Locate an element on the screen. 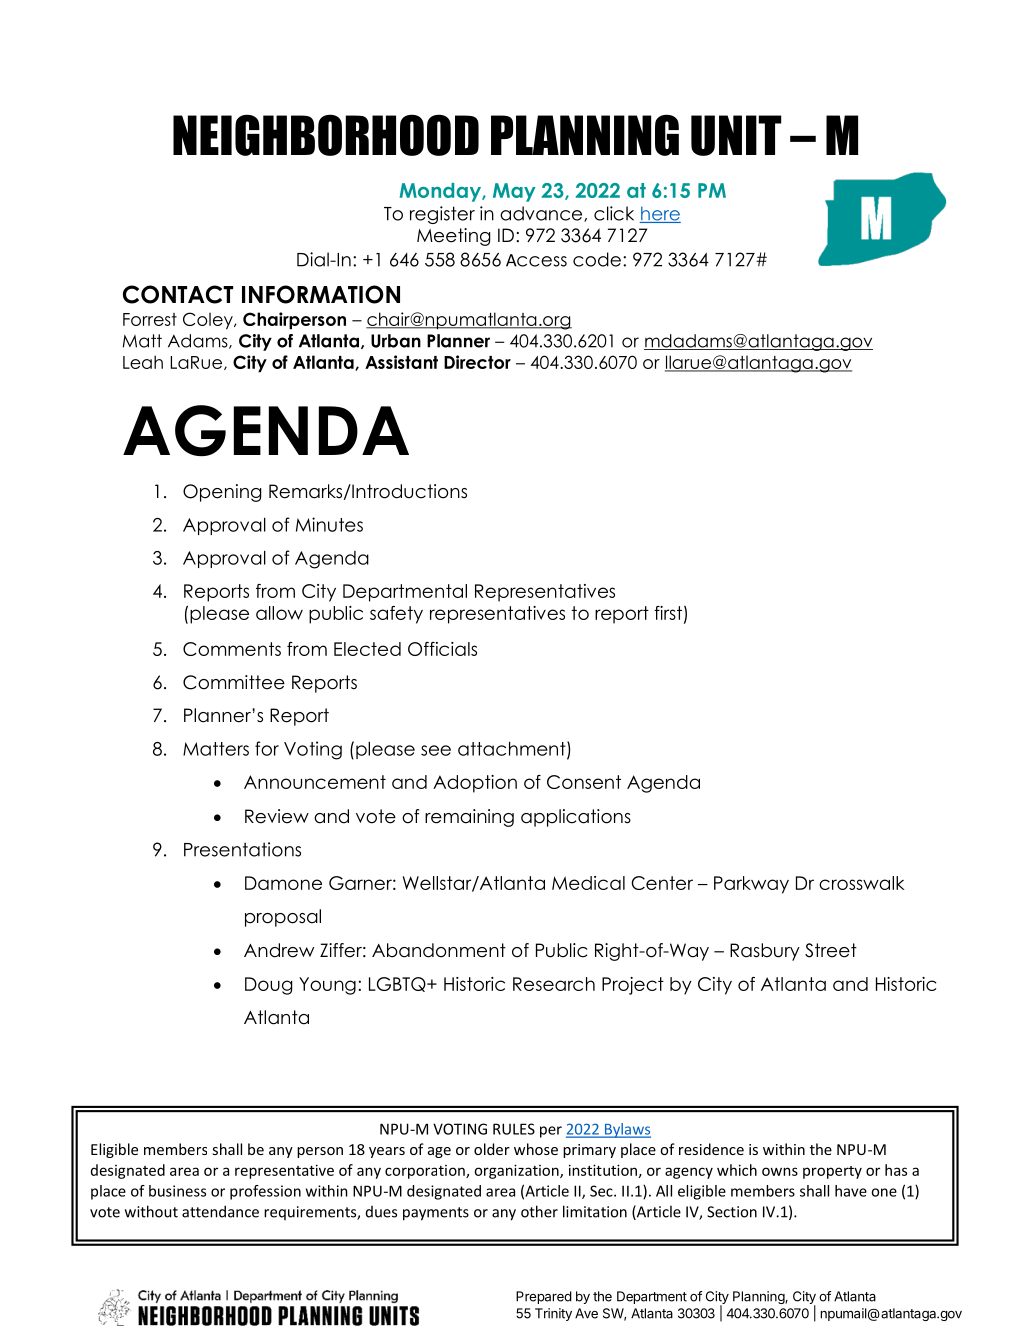  UNIT is located at coordinates (736, 135).
